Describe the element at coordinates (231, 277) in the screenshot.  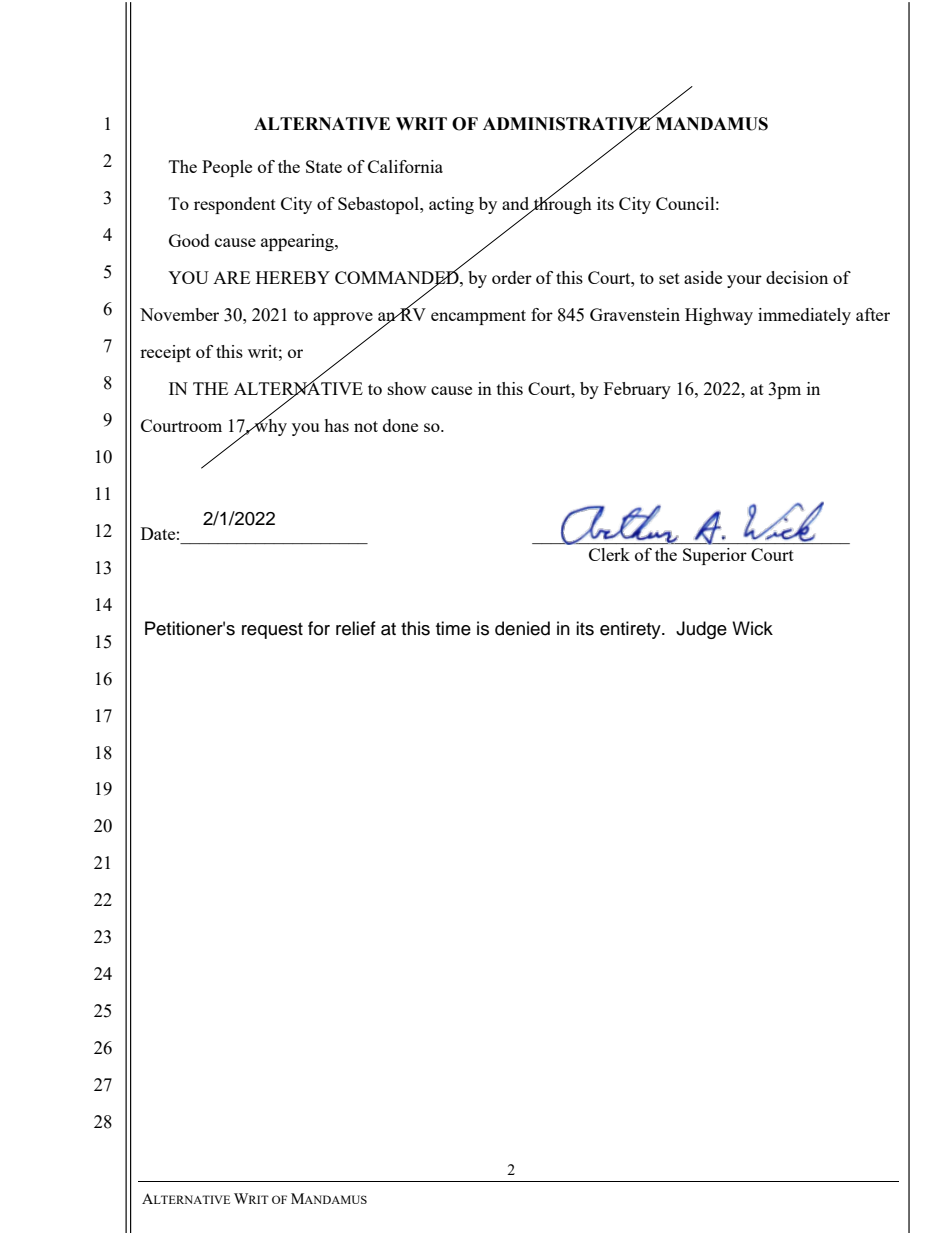
I see `ARE` at that location.
